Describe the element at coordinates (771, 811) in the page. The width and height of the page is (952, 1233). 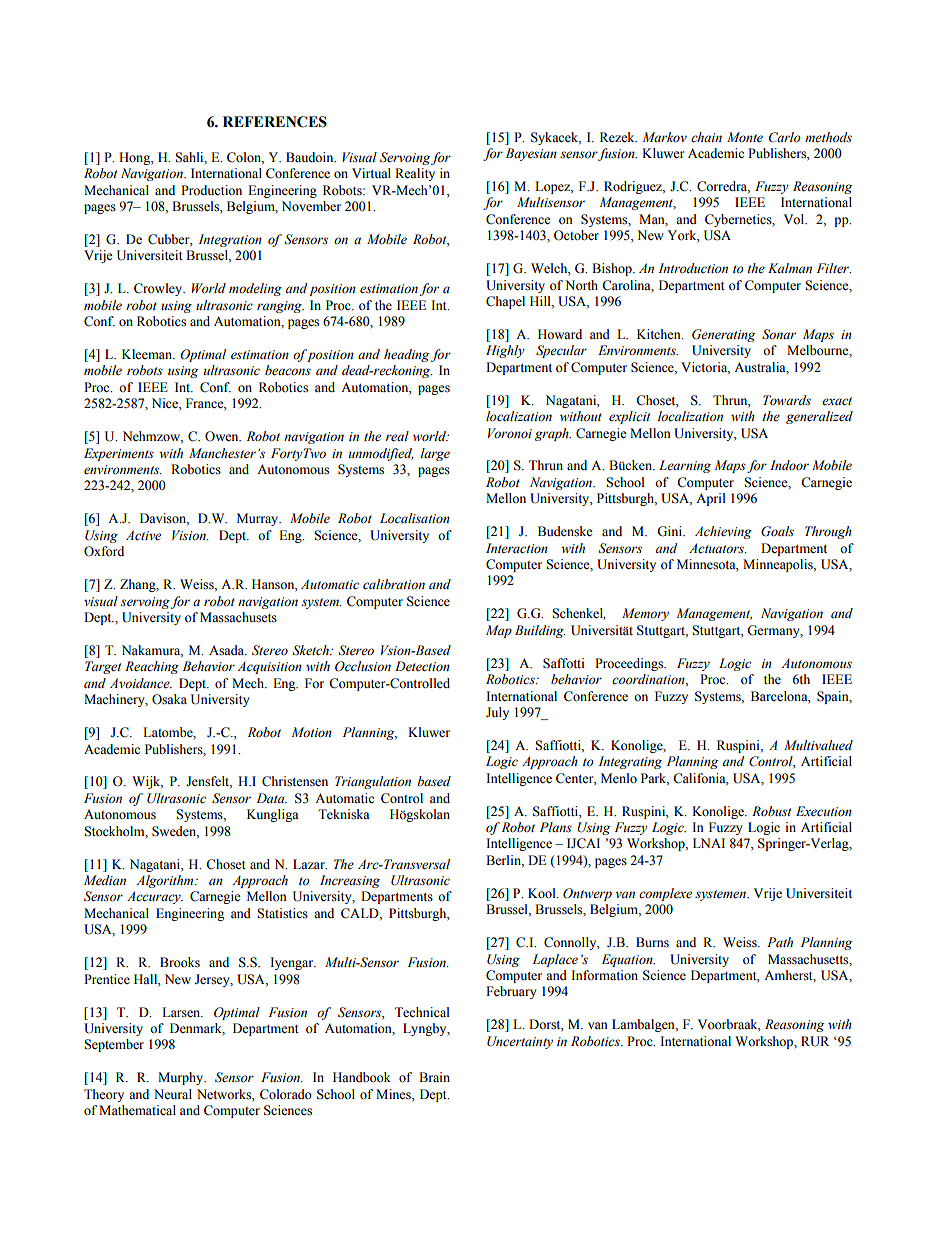
I see `Robust` at that location.
